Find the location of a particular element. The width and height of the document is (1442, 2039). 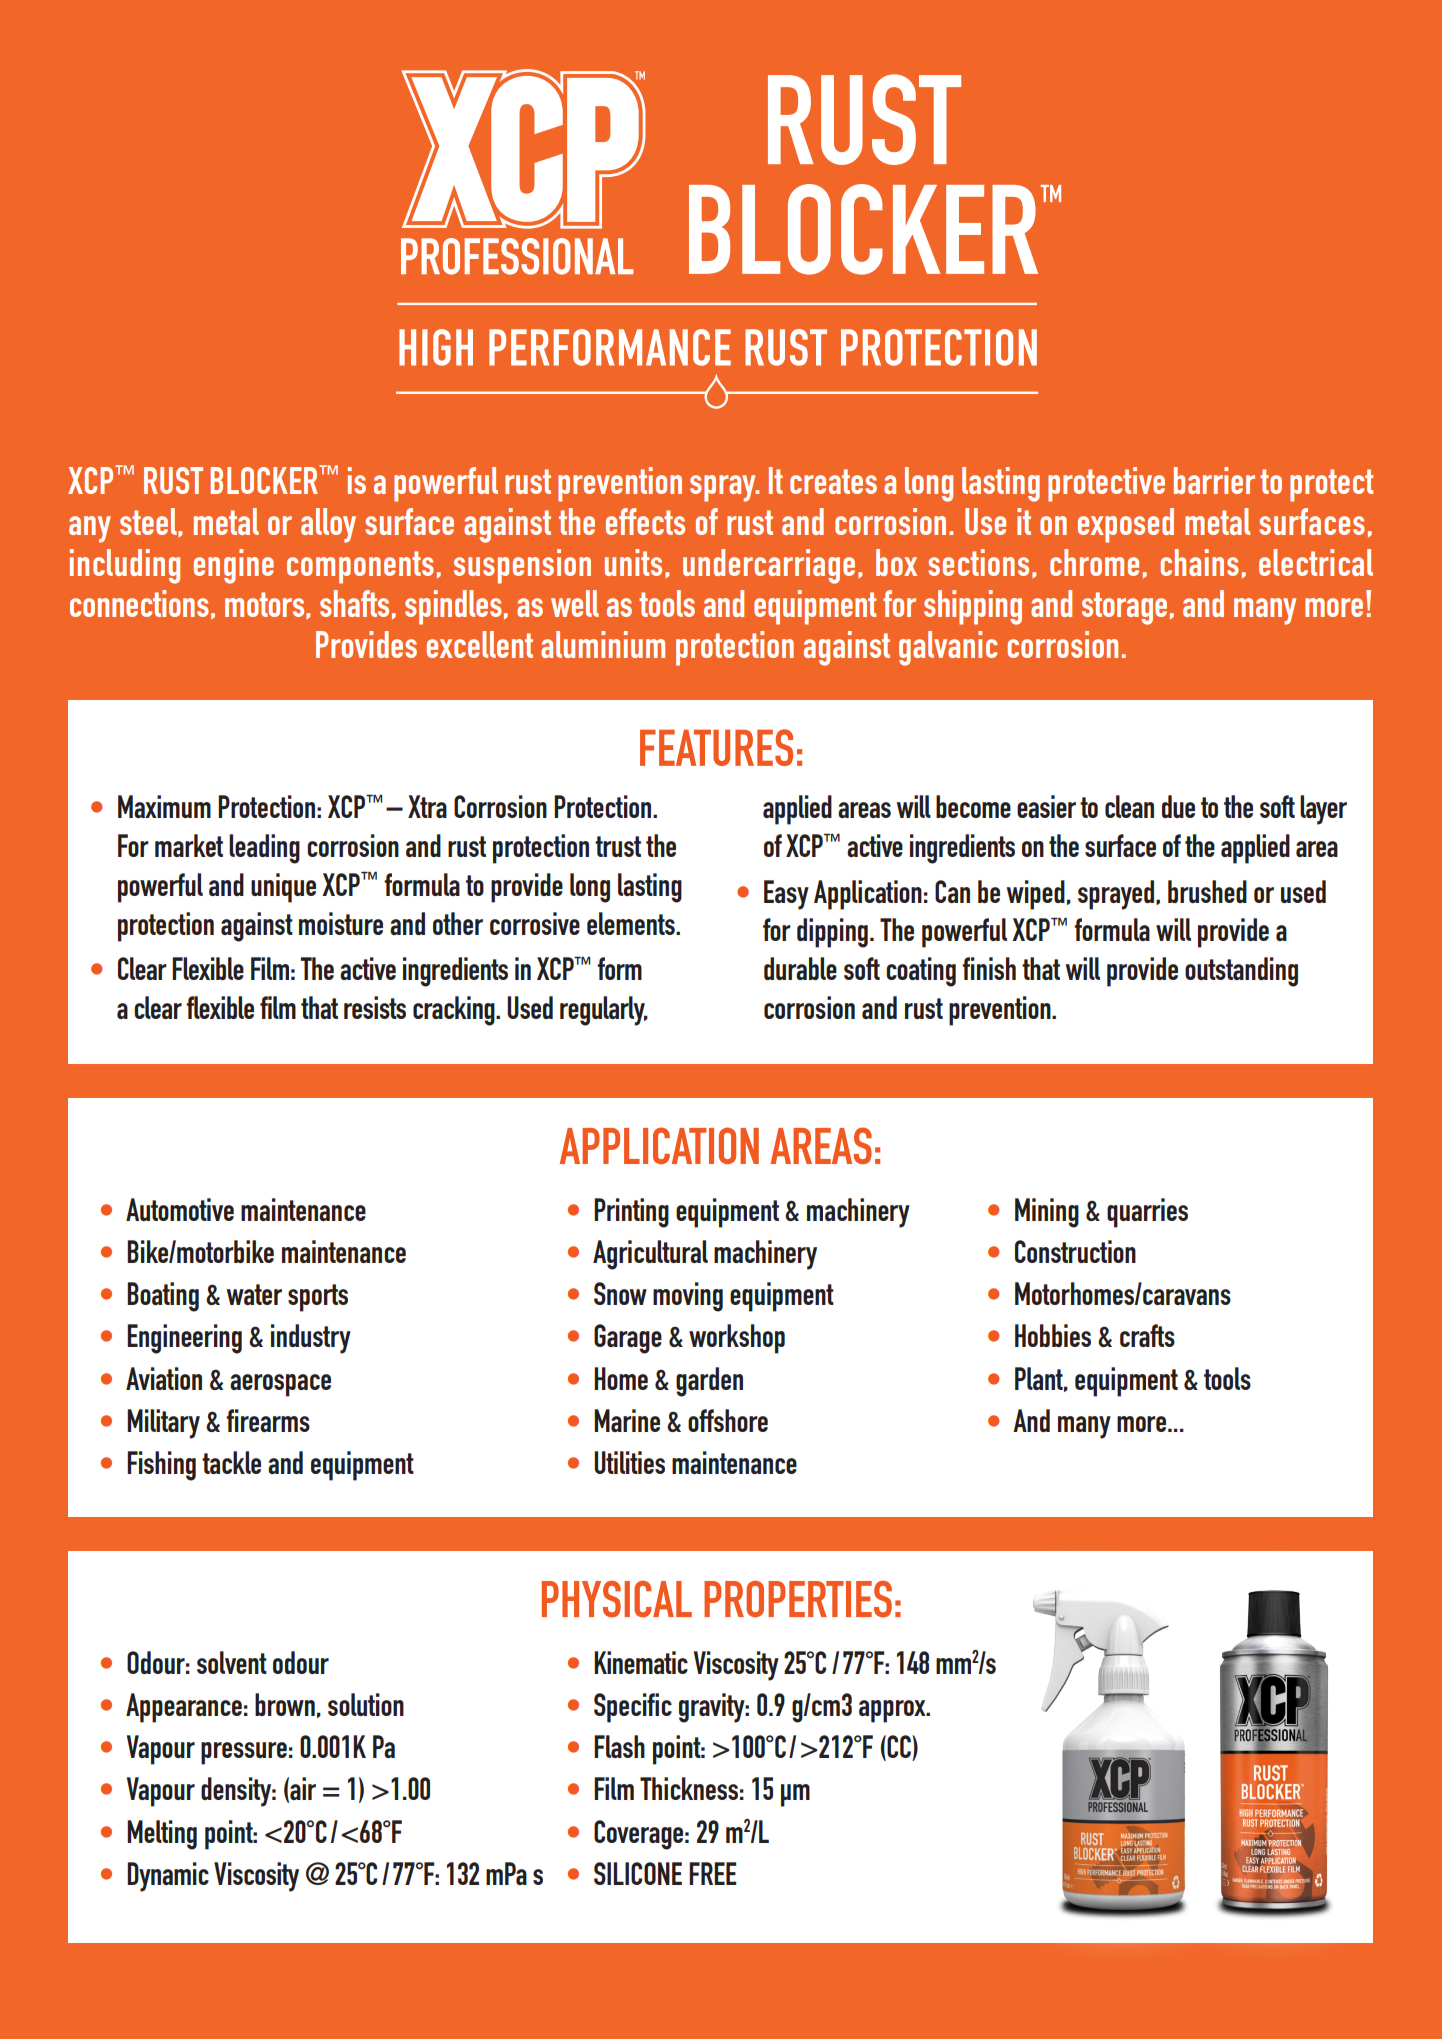

elements is located at coordinates (632, 923).
